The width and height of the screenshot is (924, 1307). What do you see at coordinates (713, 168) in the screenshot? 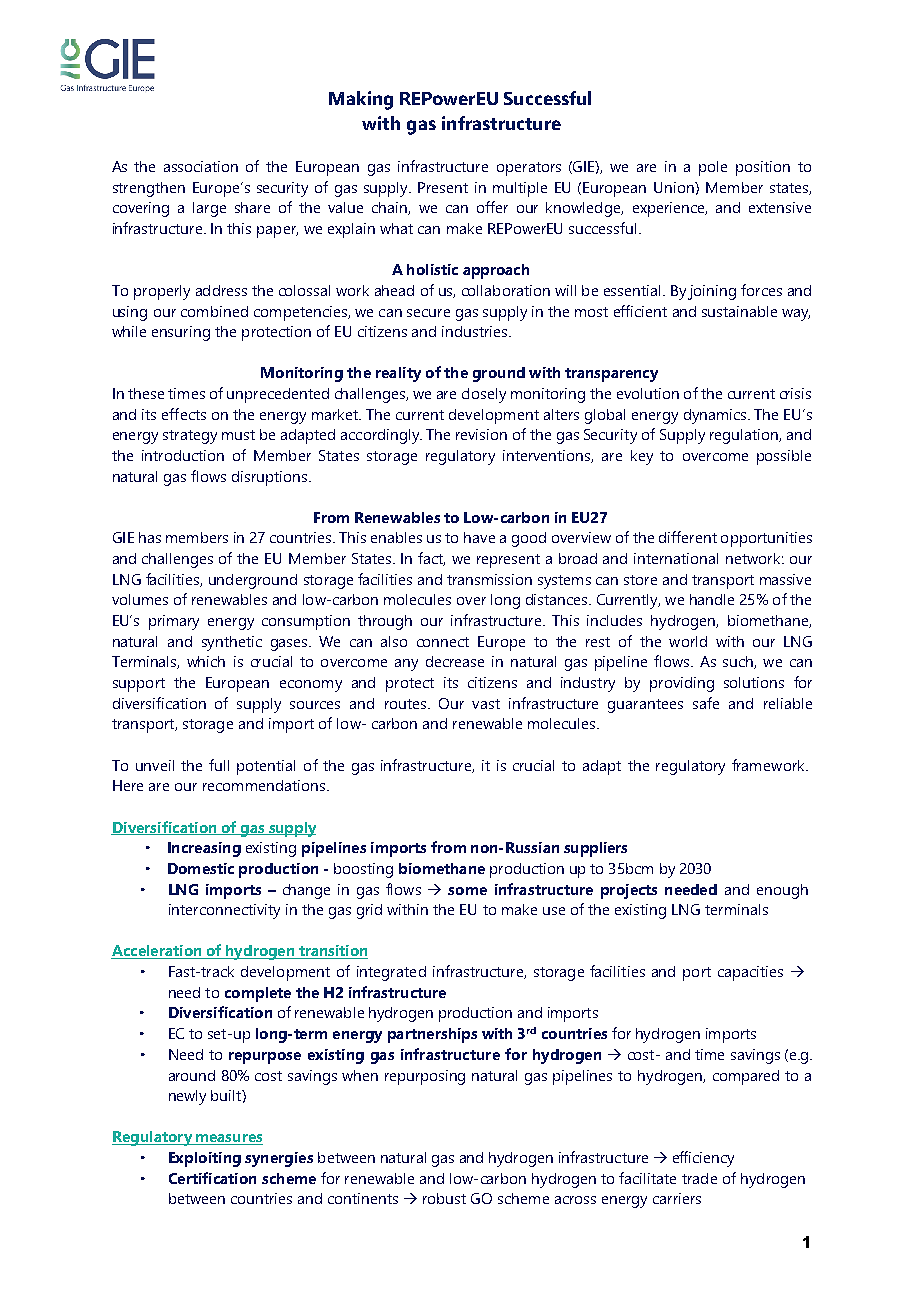
I see `pole` at bounding box center [713, 168].
